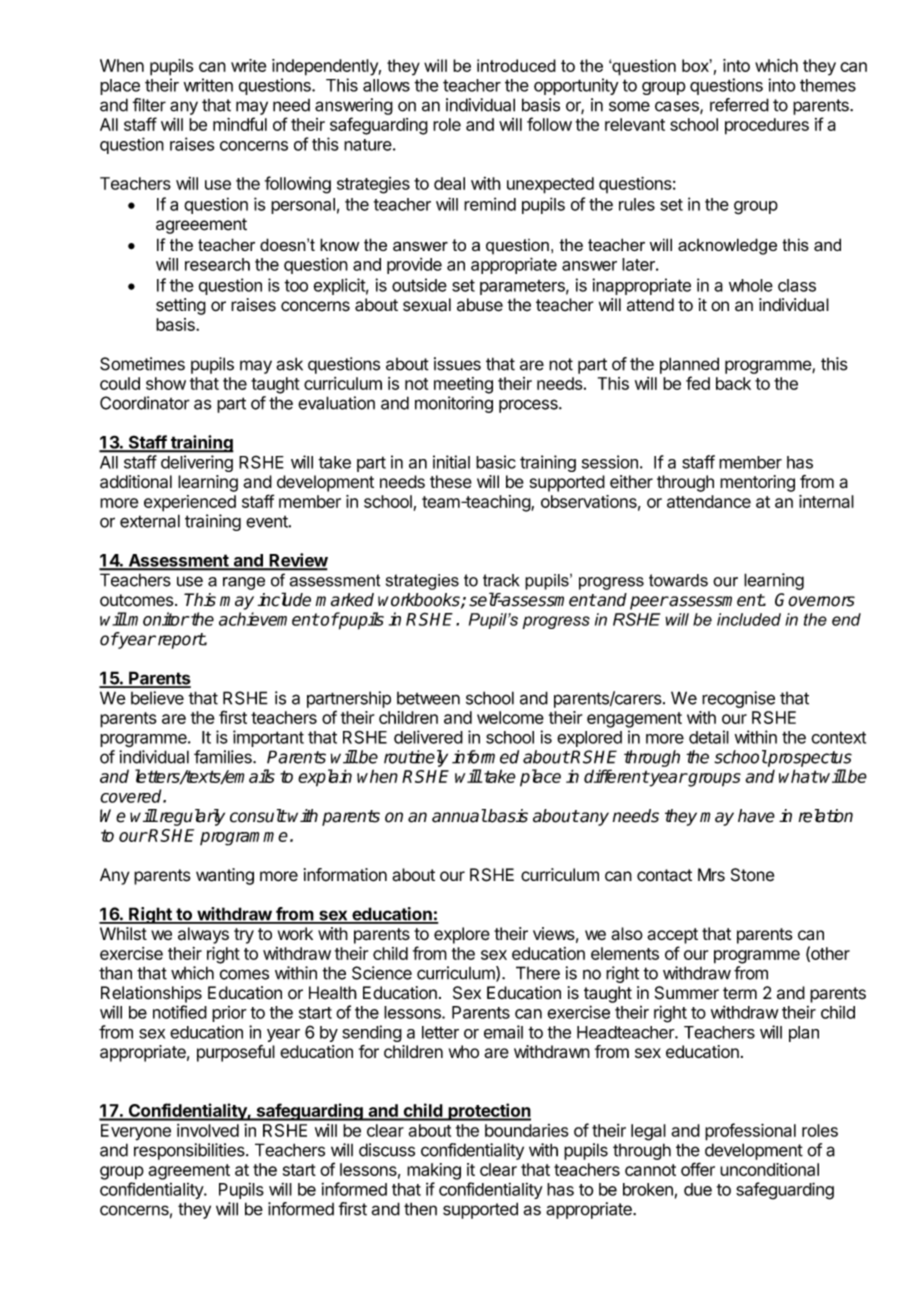 The height and width of the page is (1308, 924). I want to click on referred, so click(739, 105).
